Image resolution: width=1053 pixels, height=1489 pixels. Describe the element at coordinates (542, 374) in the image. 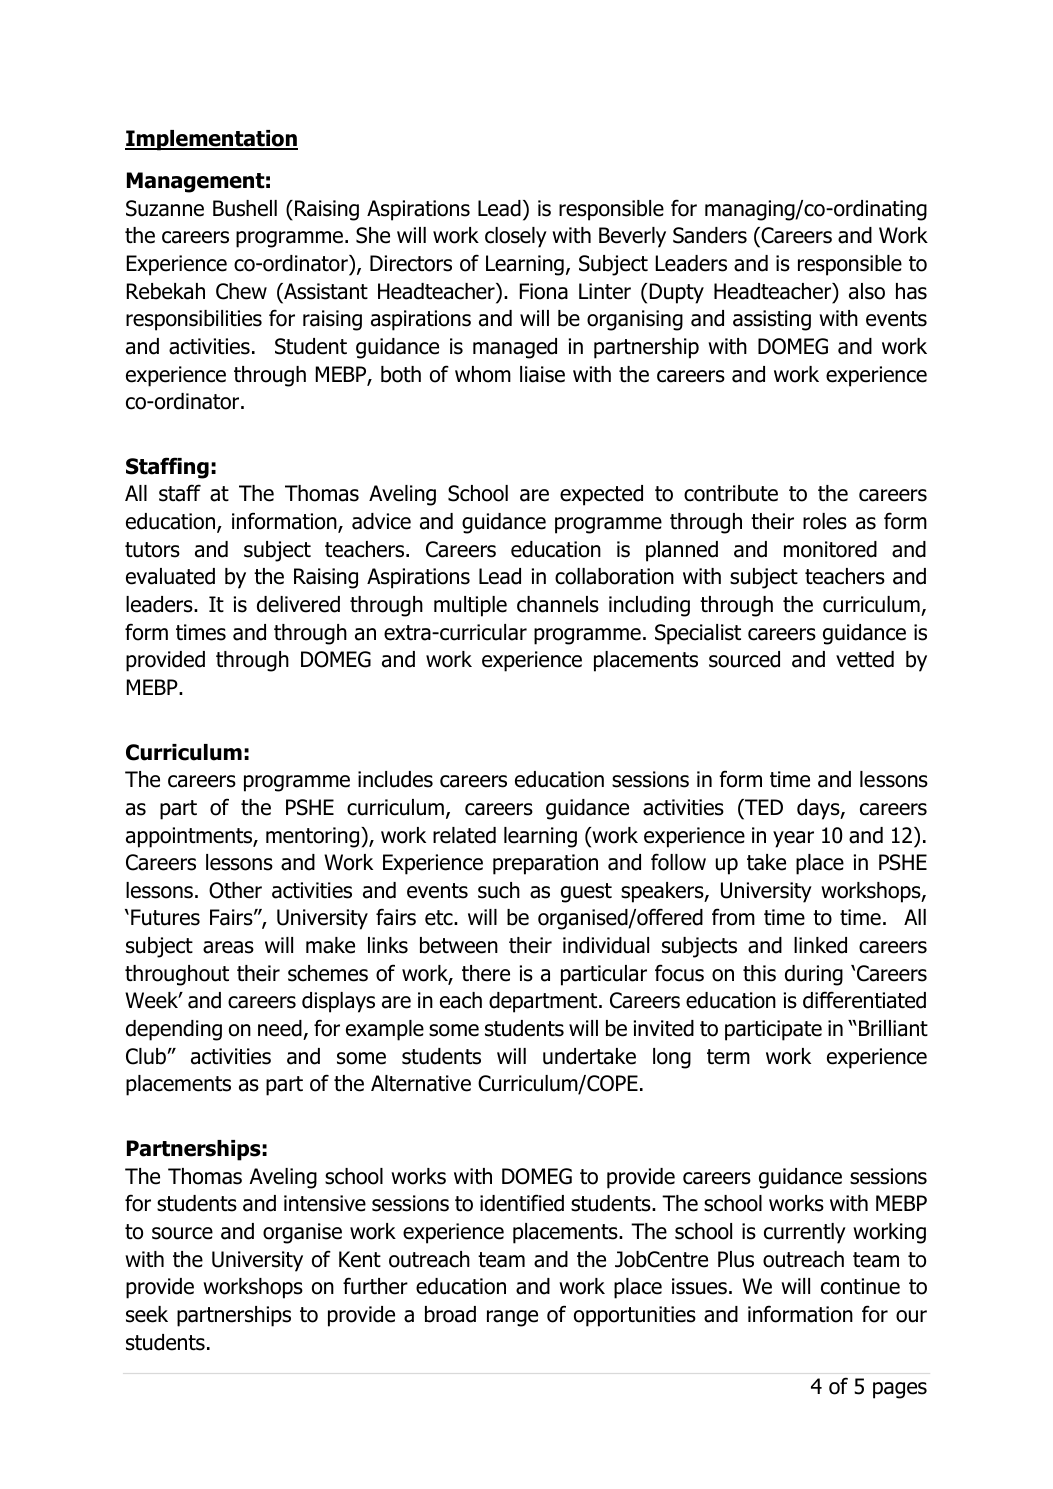

I see `liaise` at that location.
